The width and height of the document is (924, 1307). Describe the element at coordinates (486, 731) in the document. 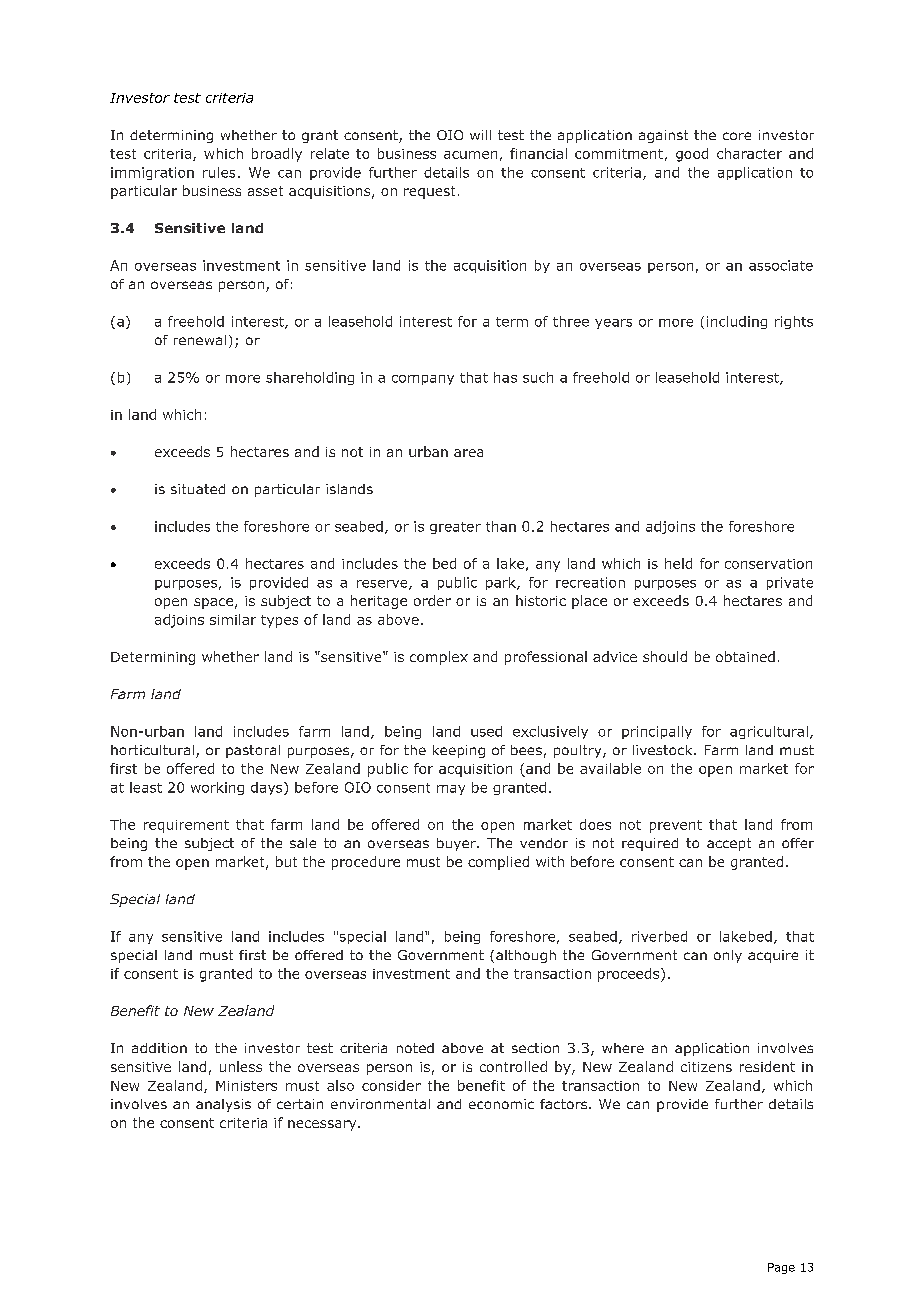

I see `used` at that location.
